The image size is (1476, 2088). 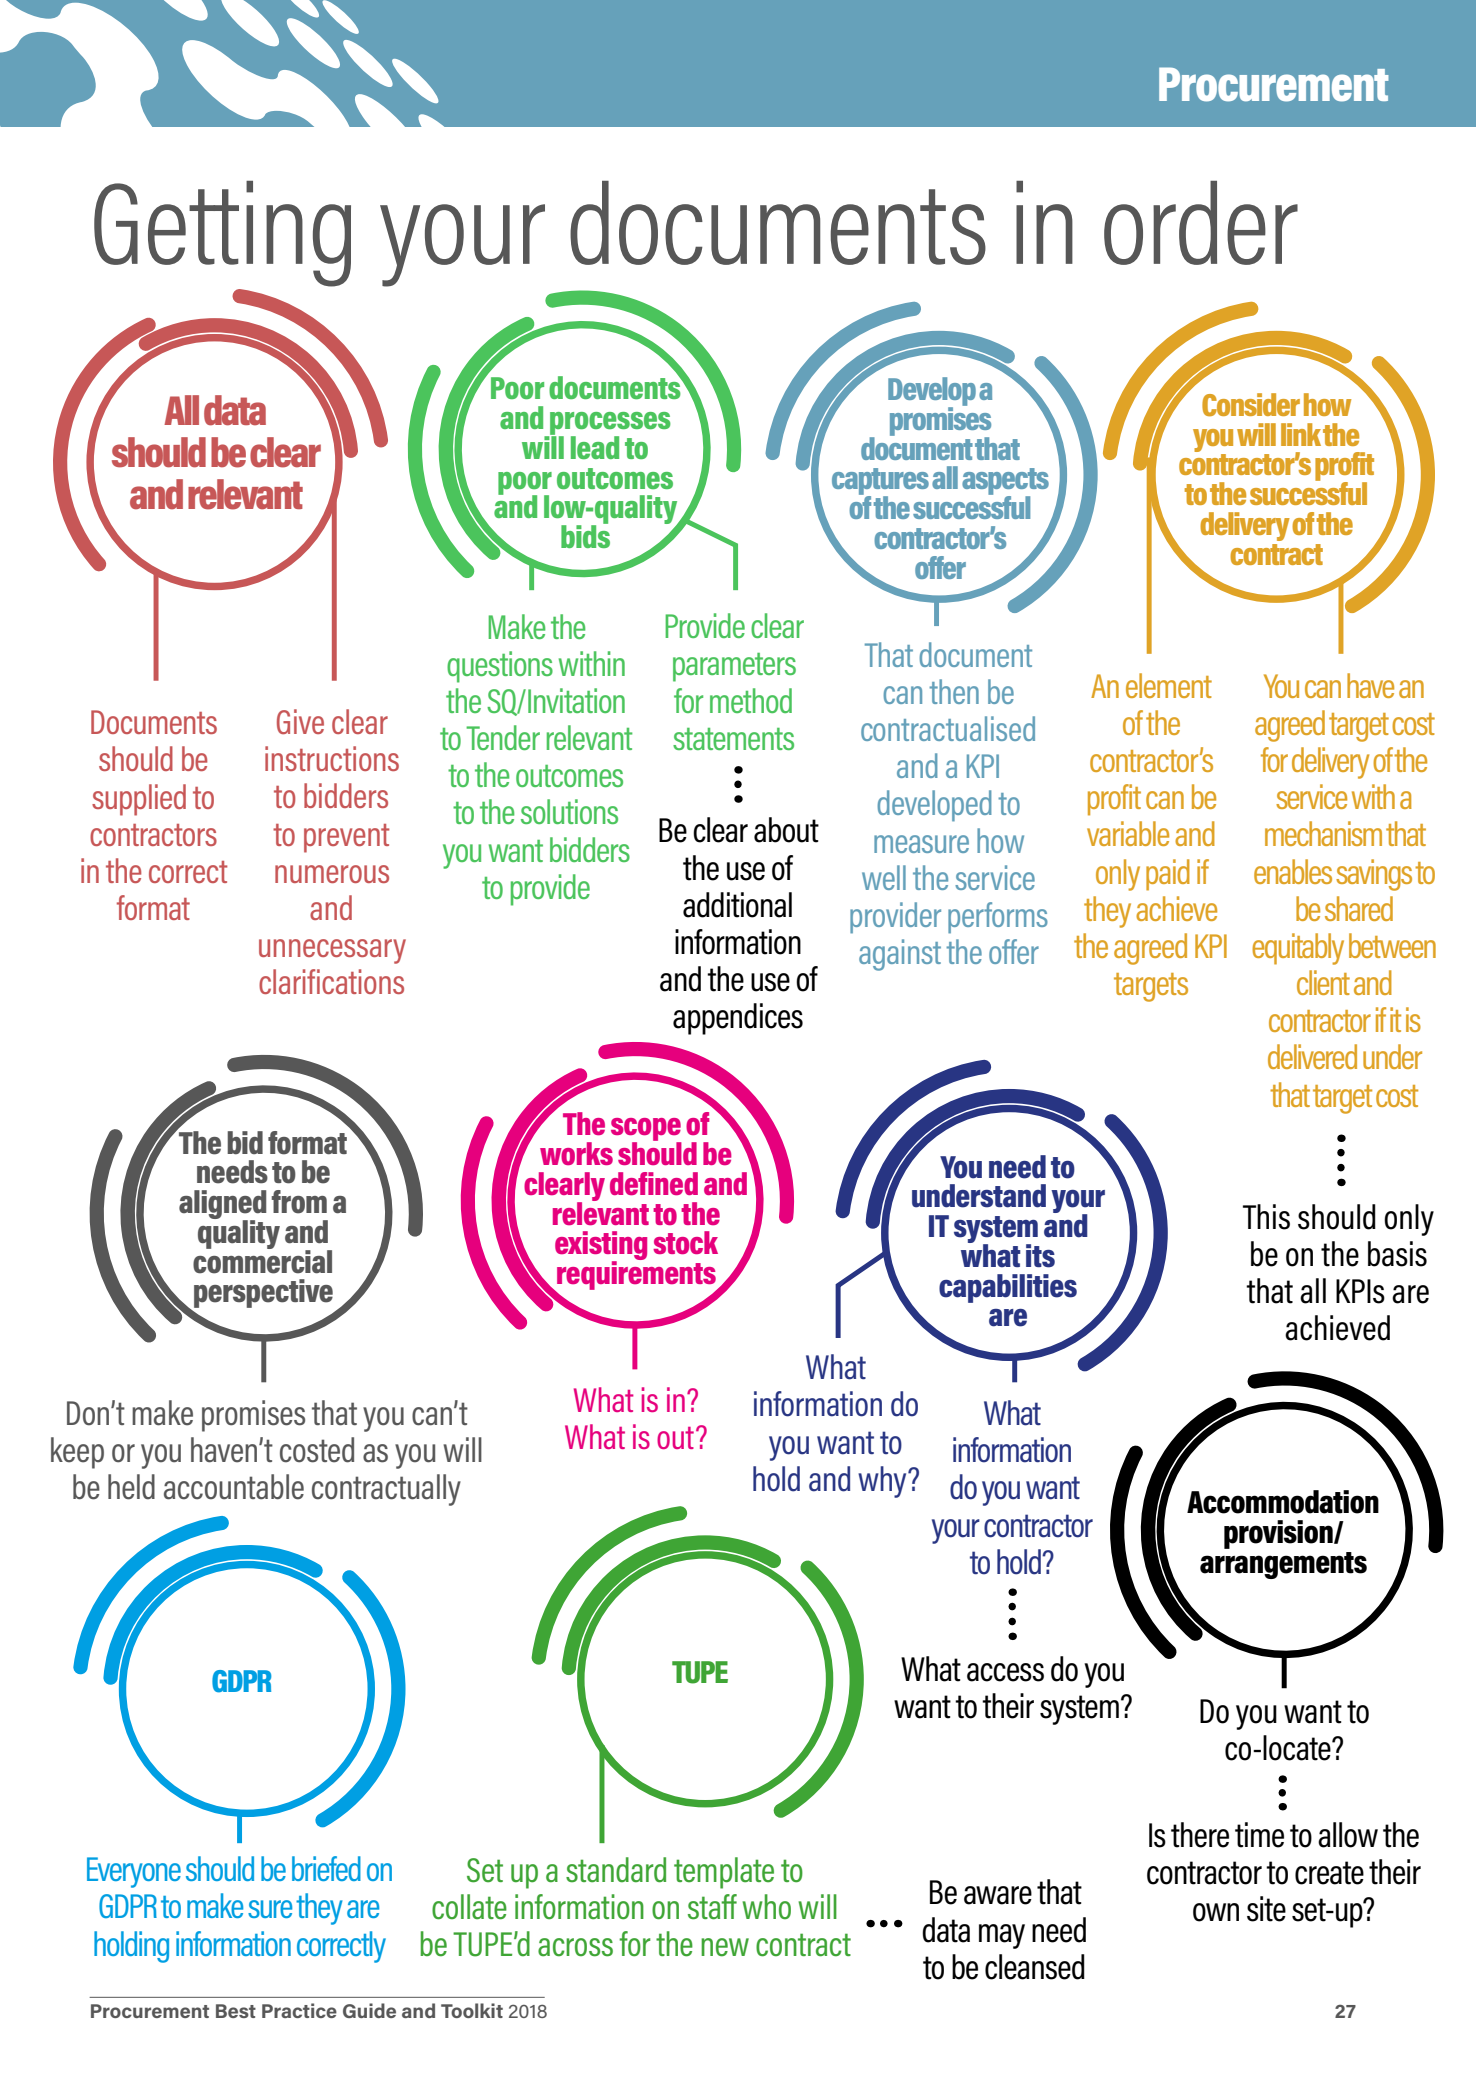 I want to click on Best, so click(x=236, y=2011).
